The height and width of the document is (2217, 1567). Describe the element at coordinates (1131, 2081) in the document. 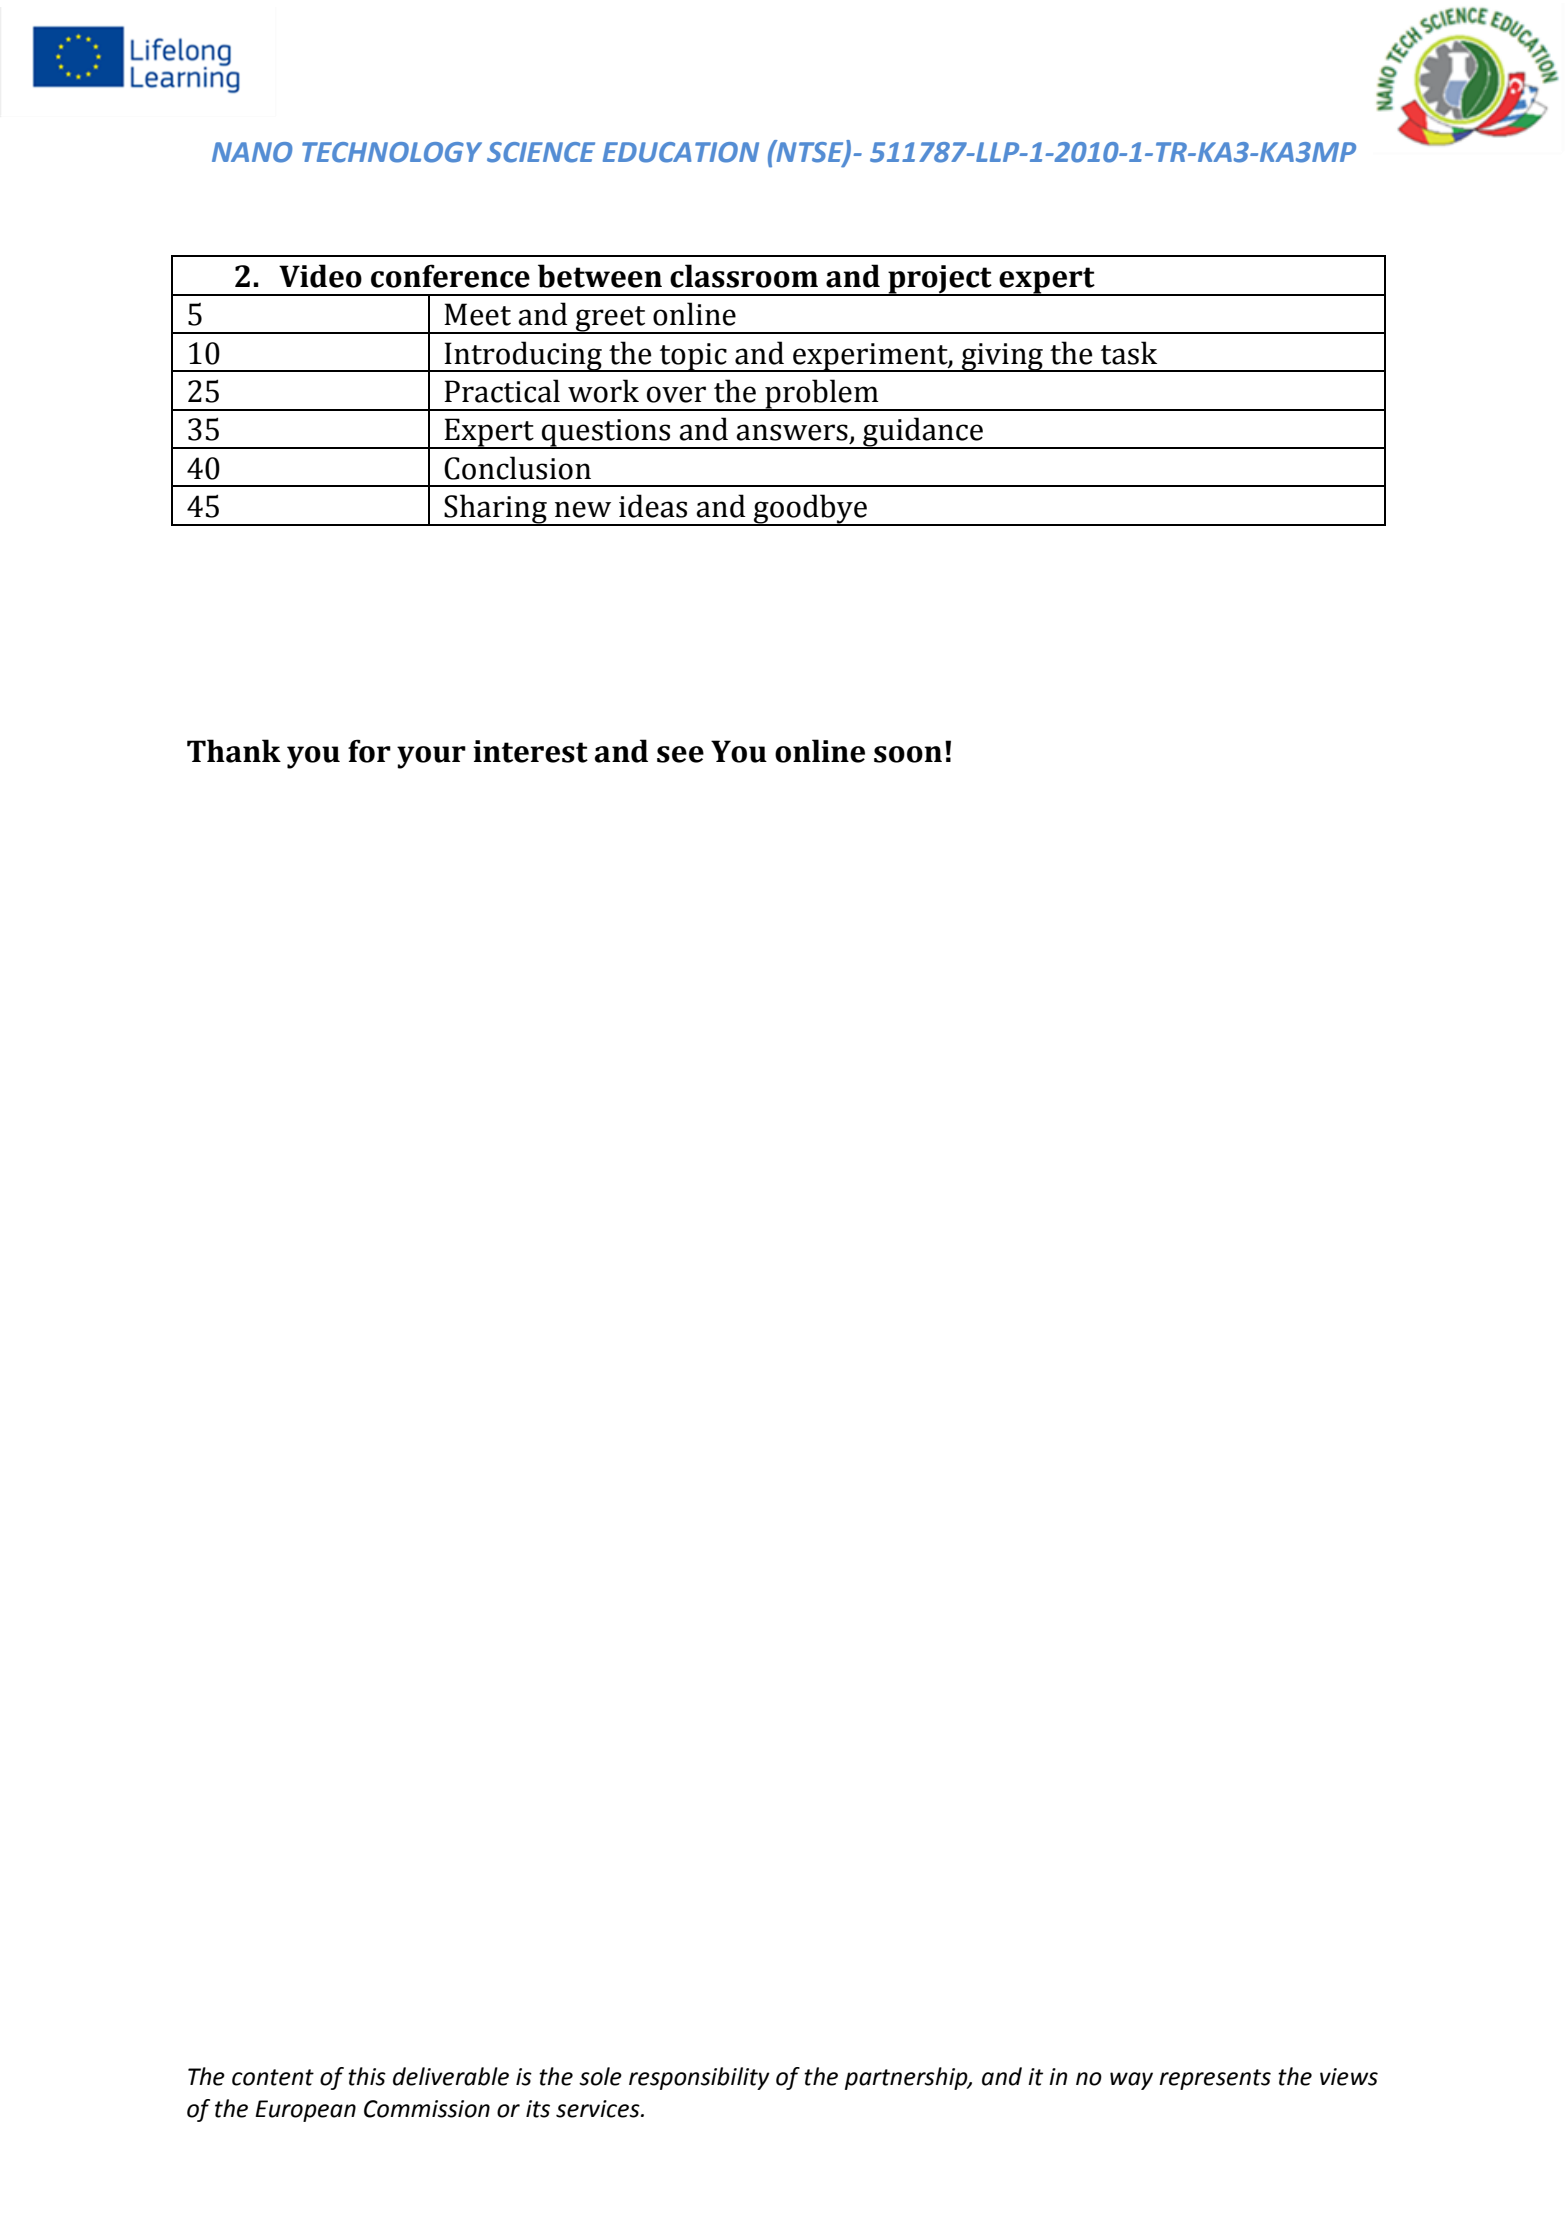

I see `way` at that location.
